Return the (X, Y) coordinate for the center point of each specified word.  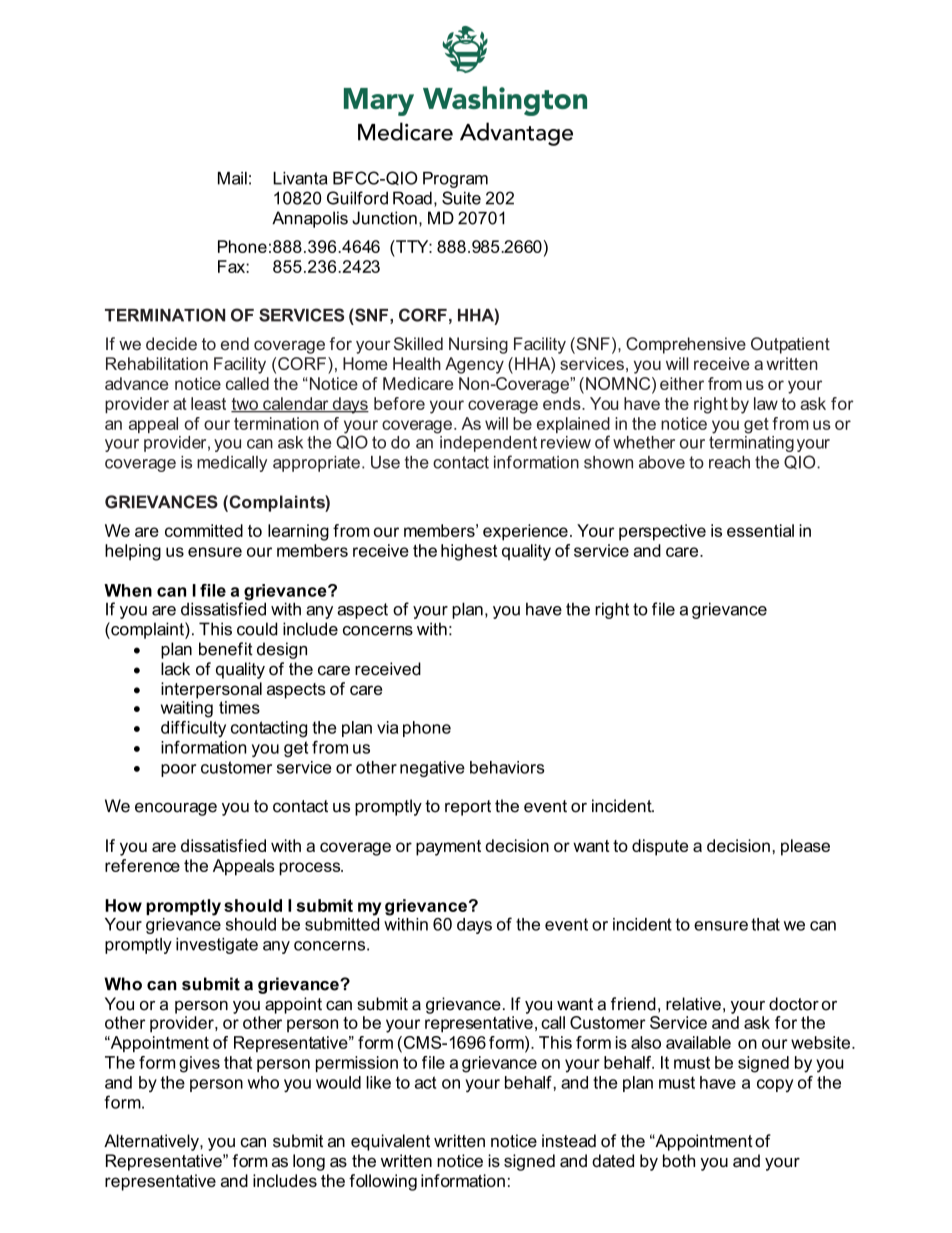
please (805, 847)
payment (448, 848)
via (387, 727)
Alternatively (152, 1142)
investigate (217, 946)
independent (487, 442)
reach (729, 462)
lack (175, 669)
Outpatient (790, 345)
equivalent (390, 1142)
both (679, 1161)
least (208, 403)
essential (760, 530)
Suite (461, 198)
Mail (232, 178)
